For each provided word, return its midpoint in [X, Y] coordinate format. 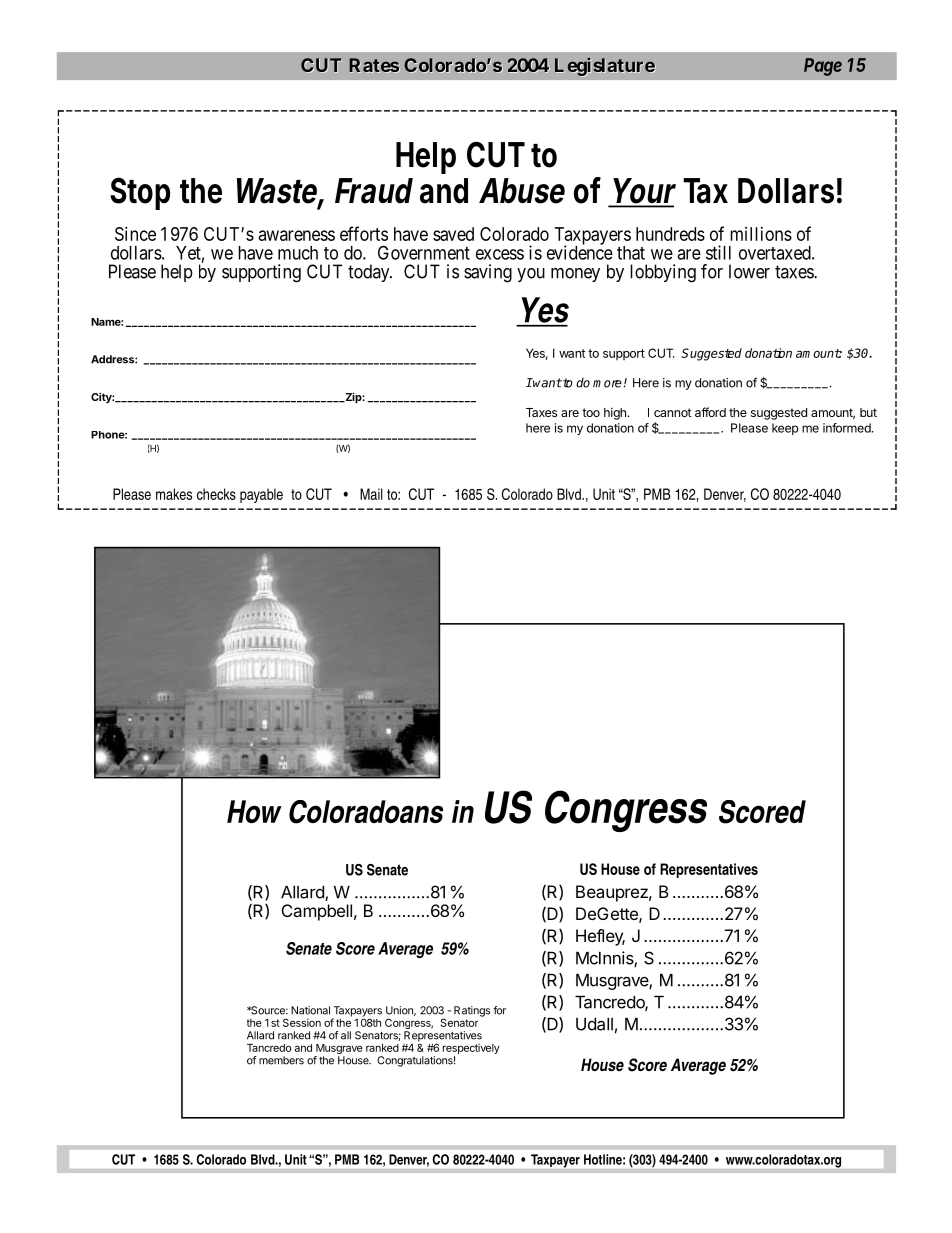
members [281, 1060]
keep [785, 429]
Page [823, 67]
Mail [371, 494]
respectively [471, 1048]
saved [453, 234]
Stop [140, 193]
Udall [594, 1024]
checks [216, 494]
